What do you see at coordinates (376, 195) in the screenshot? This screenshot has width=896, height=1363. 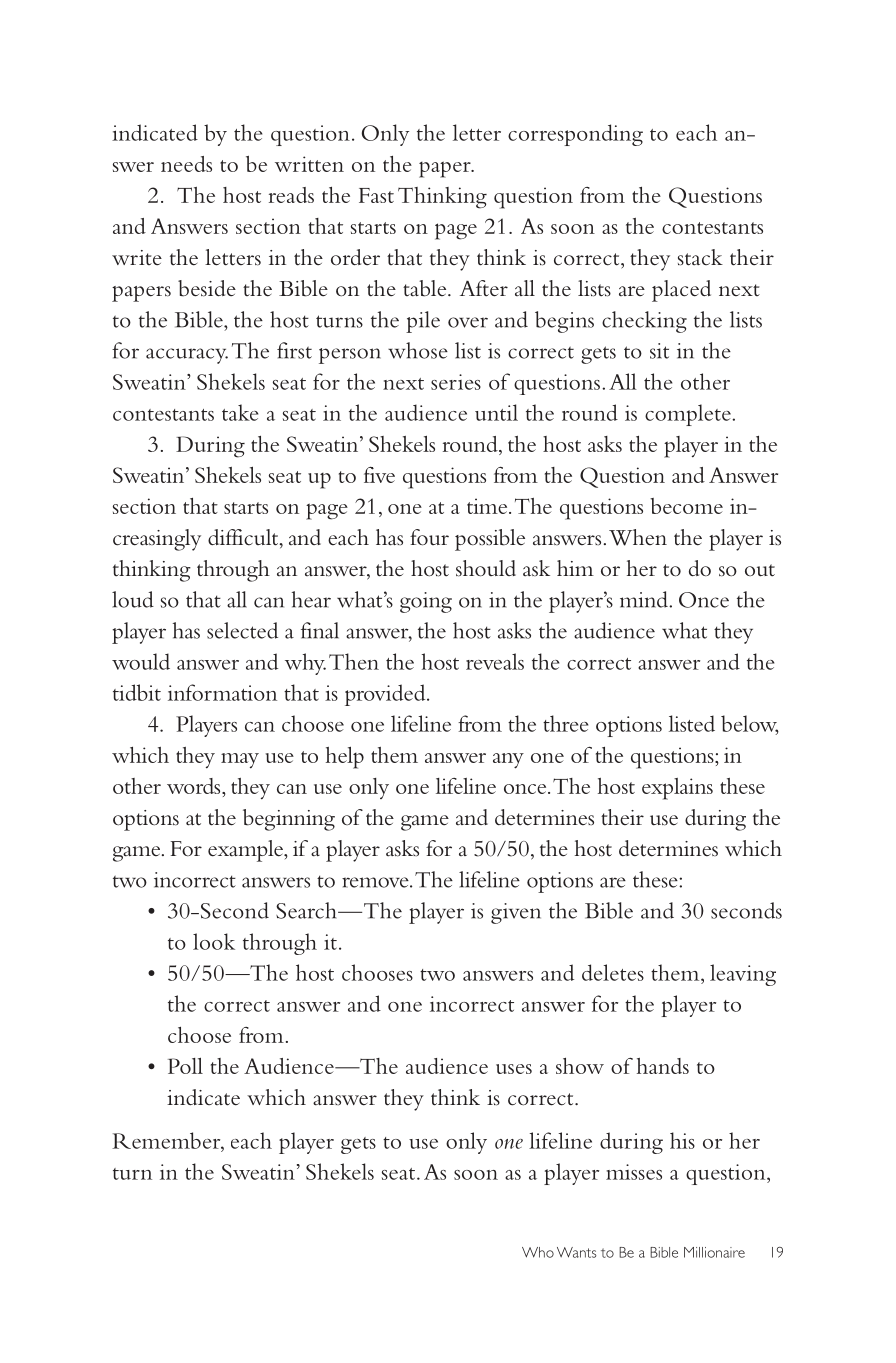 I see `Fast` at bounding box center [376, 195].
